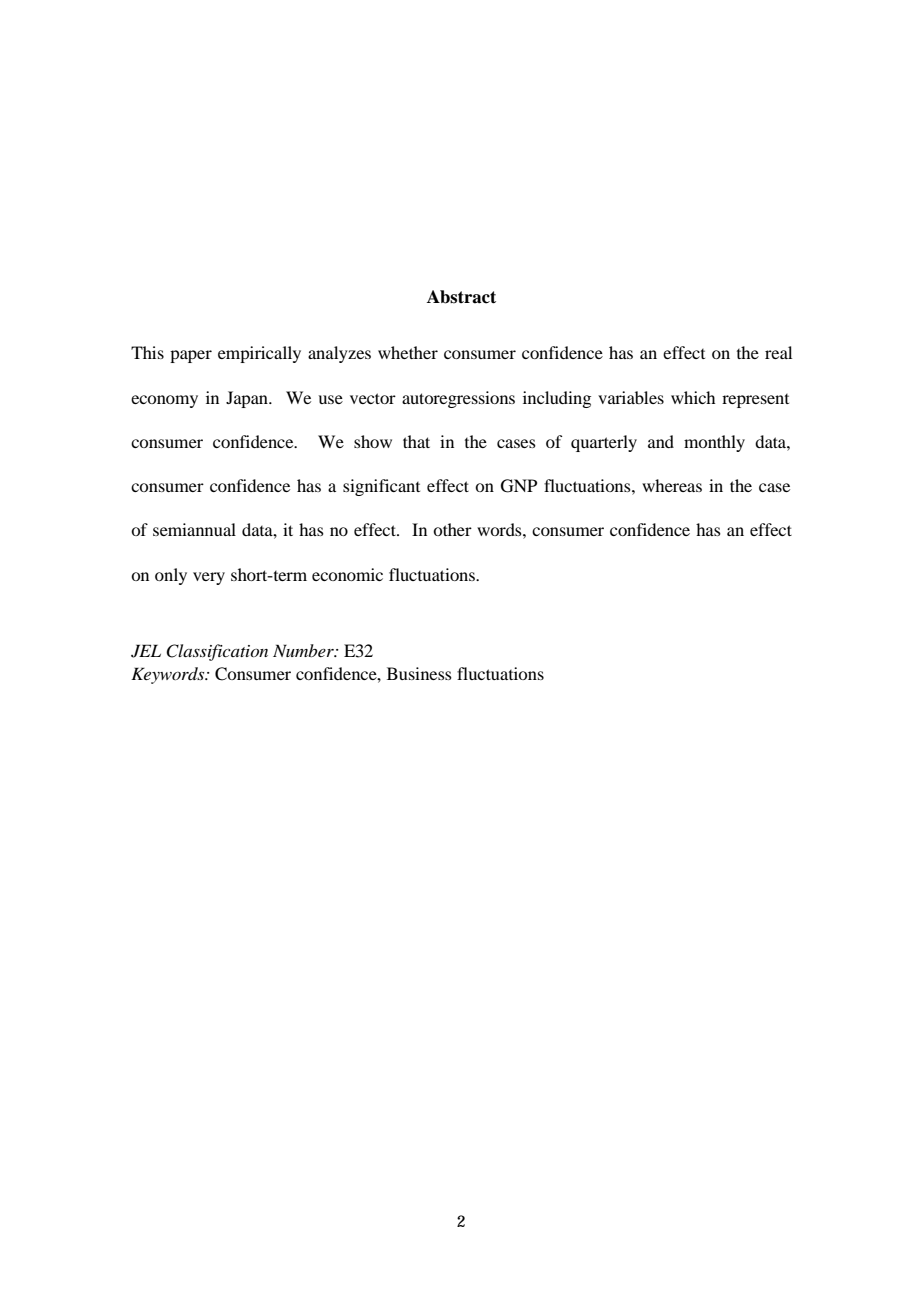  Describe the element at coordinates (461, 297) in the image. I see `Abstract` at that location.
